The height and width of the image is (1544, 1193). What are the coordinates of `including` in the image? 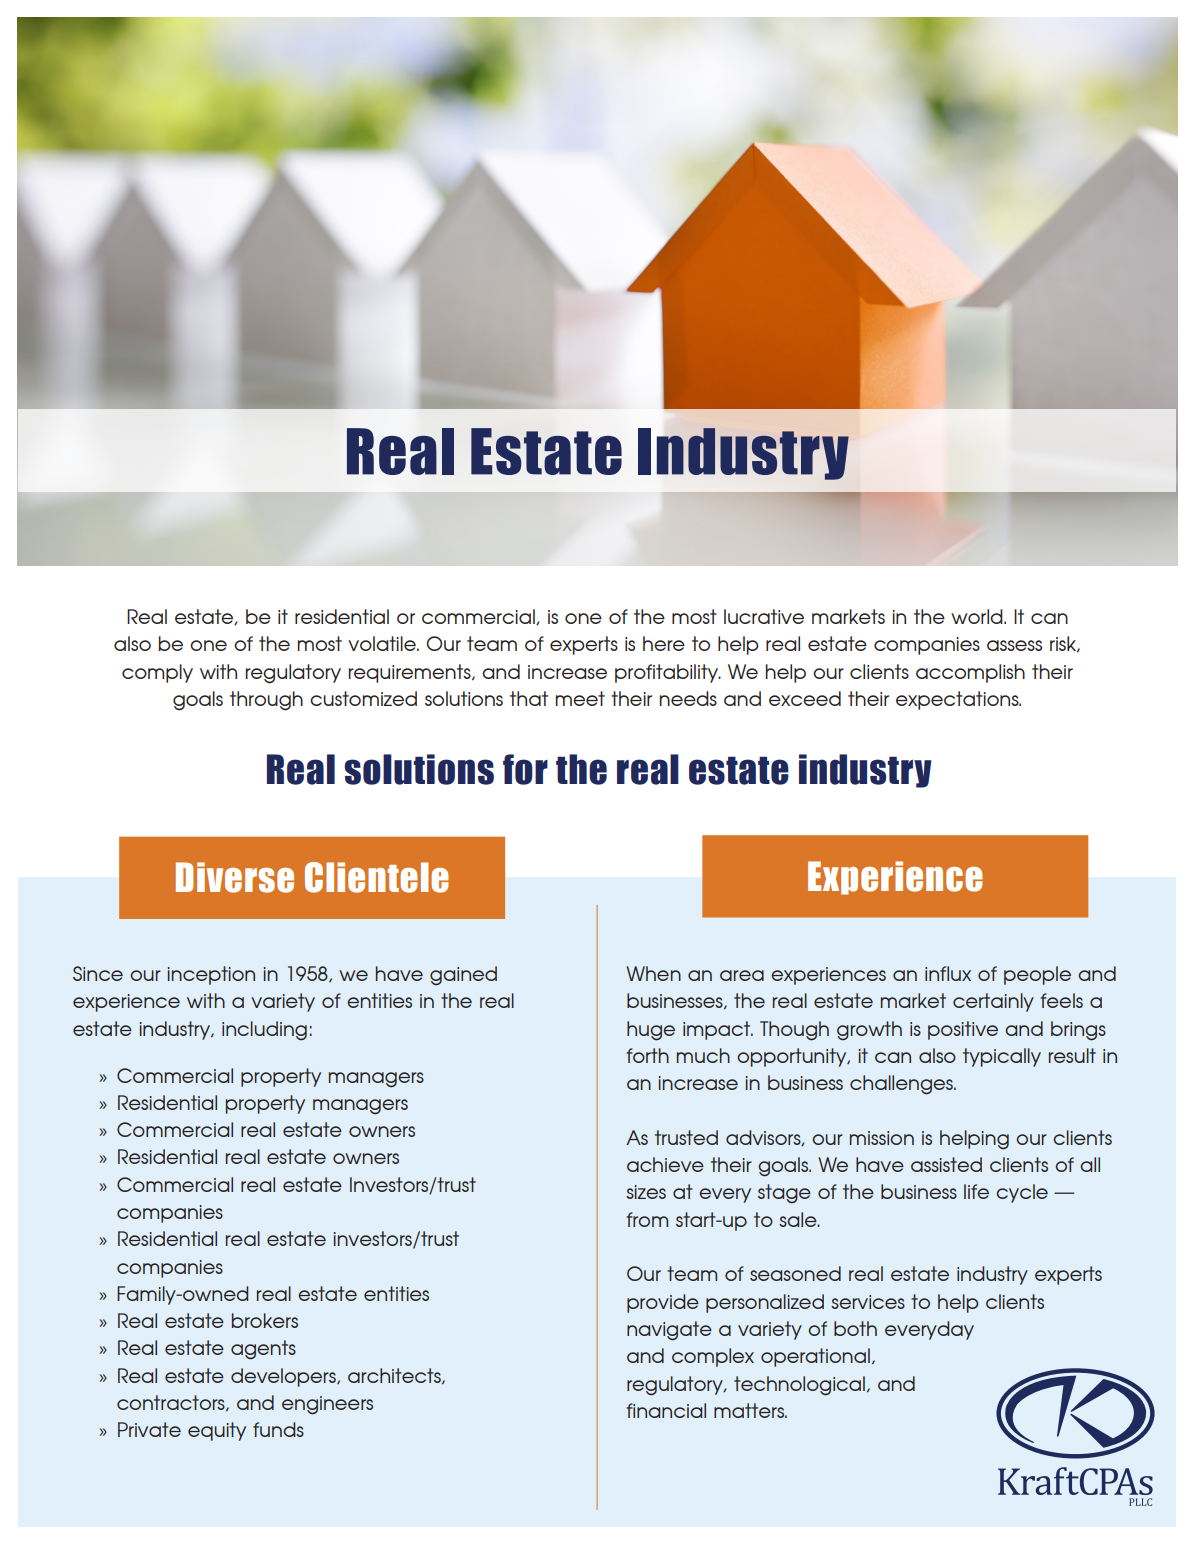 It's located at (264, 1031).
